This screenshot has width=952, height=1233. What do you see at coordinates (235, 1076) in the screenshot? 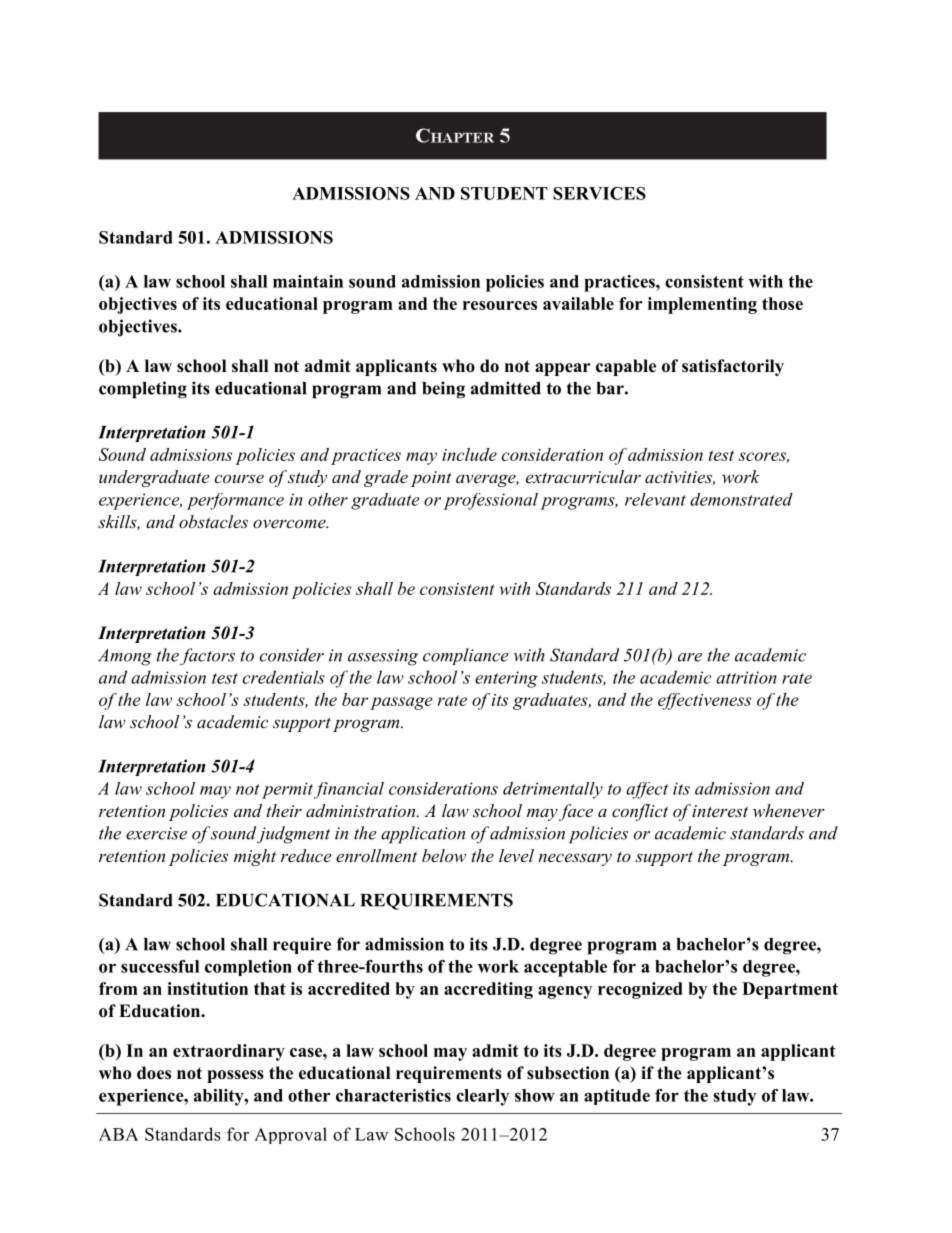
I see `possess` at bounding box center [235, 1076].
